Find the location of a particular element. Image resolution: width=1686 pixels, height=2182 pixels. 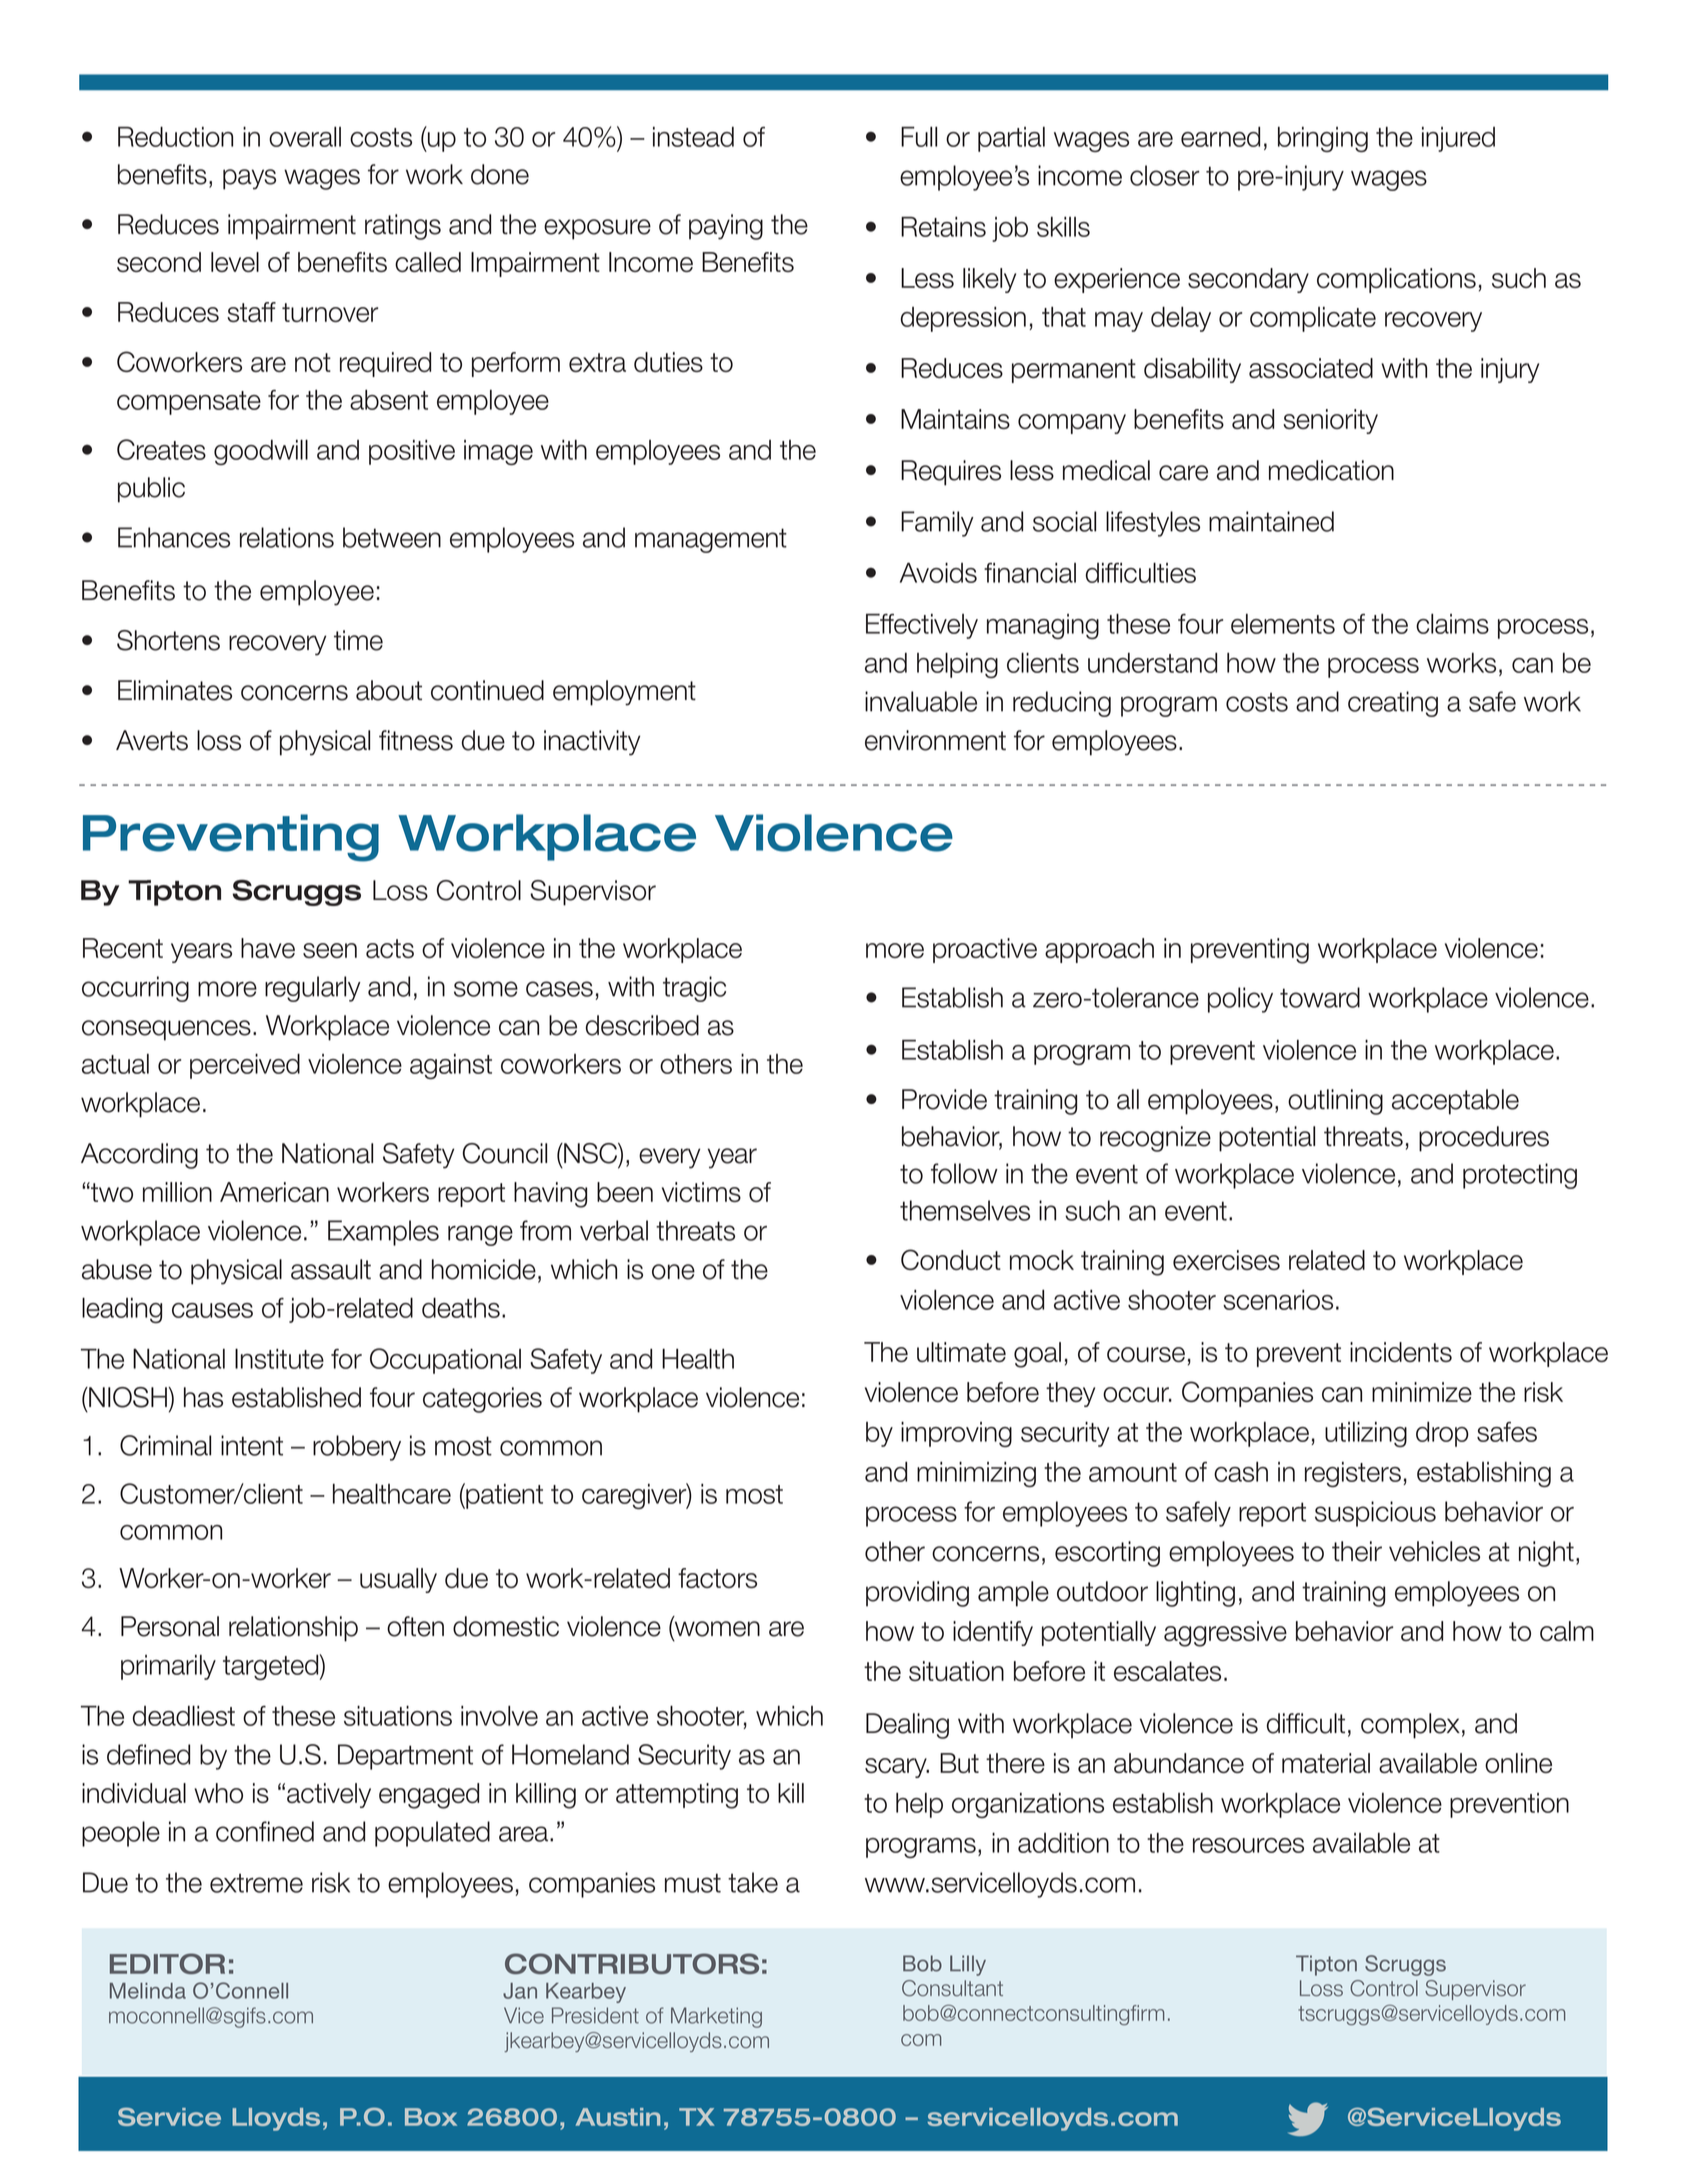

Box is located at coordinates (431, 2117).
